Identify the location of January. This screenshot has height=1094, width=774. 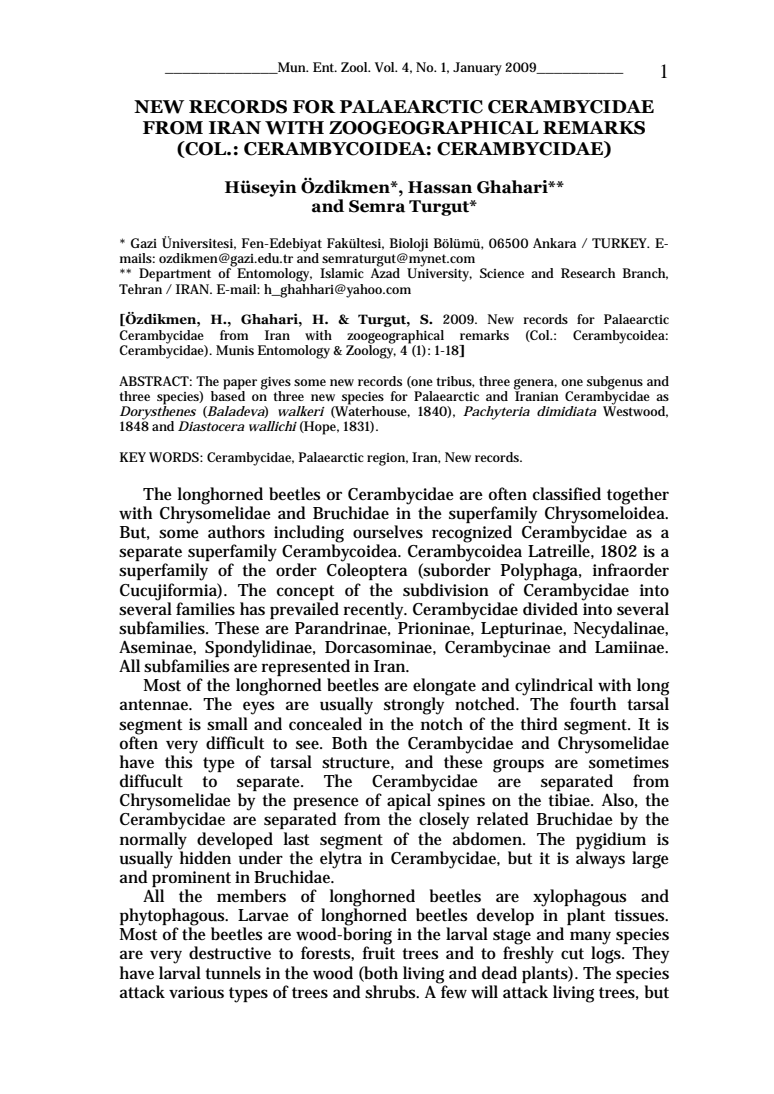
(477, 69).
